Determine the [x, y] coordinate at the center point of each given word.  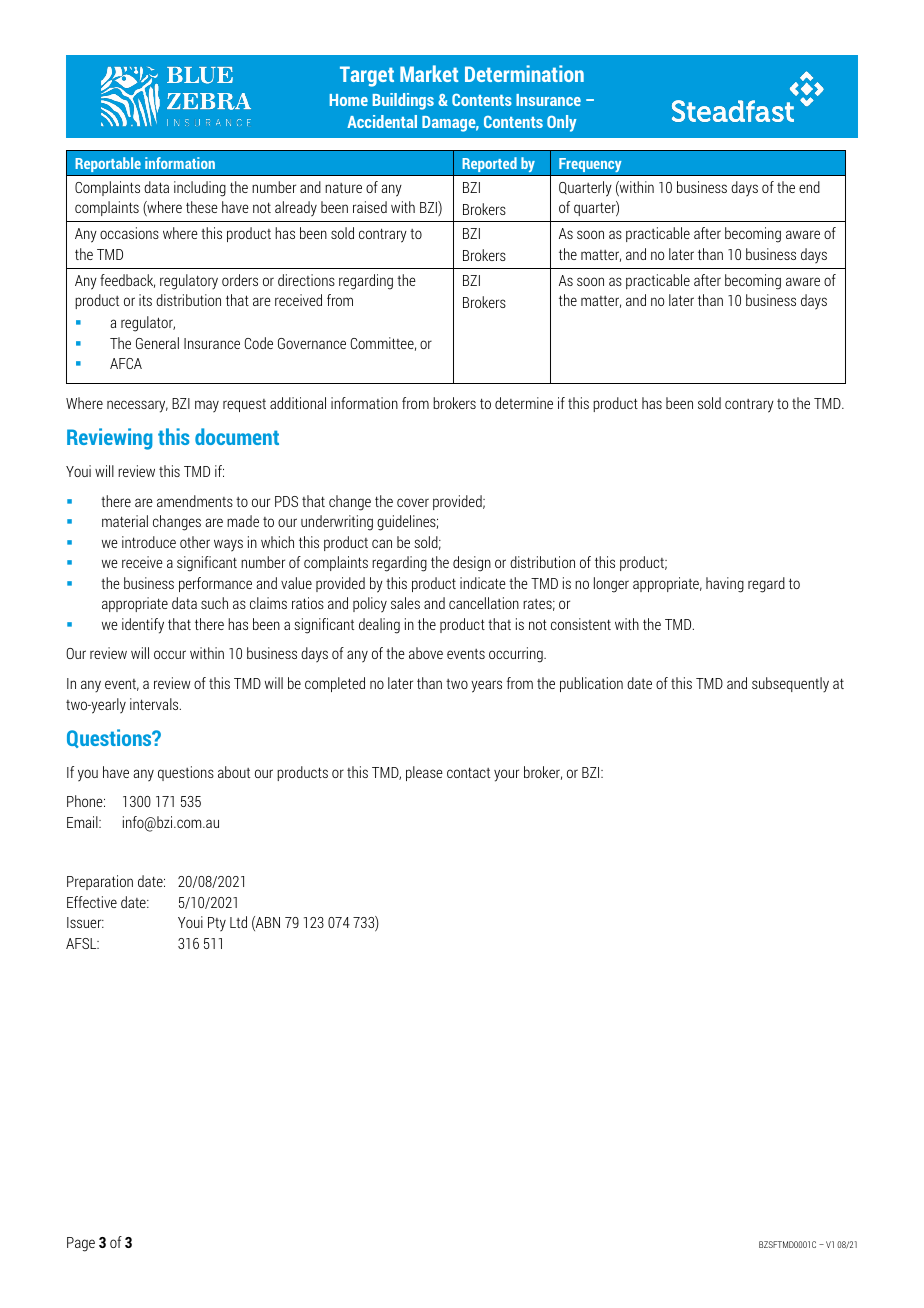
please [424, 773]
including [200, 189]
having [725, 585]
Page [81, 1244]
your [506, 775]
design [472, 564]
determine [524, 403]
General [157, 343]
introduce [149, 542]
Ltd [238, 922]
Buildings [403, 101]
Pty [217, 924]
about [234, 772]
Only [562, 123]
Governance [312, 343]
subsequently [790, 685]
